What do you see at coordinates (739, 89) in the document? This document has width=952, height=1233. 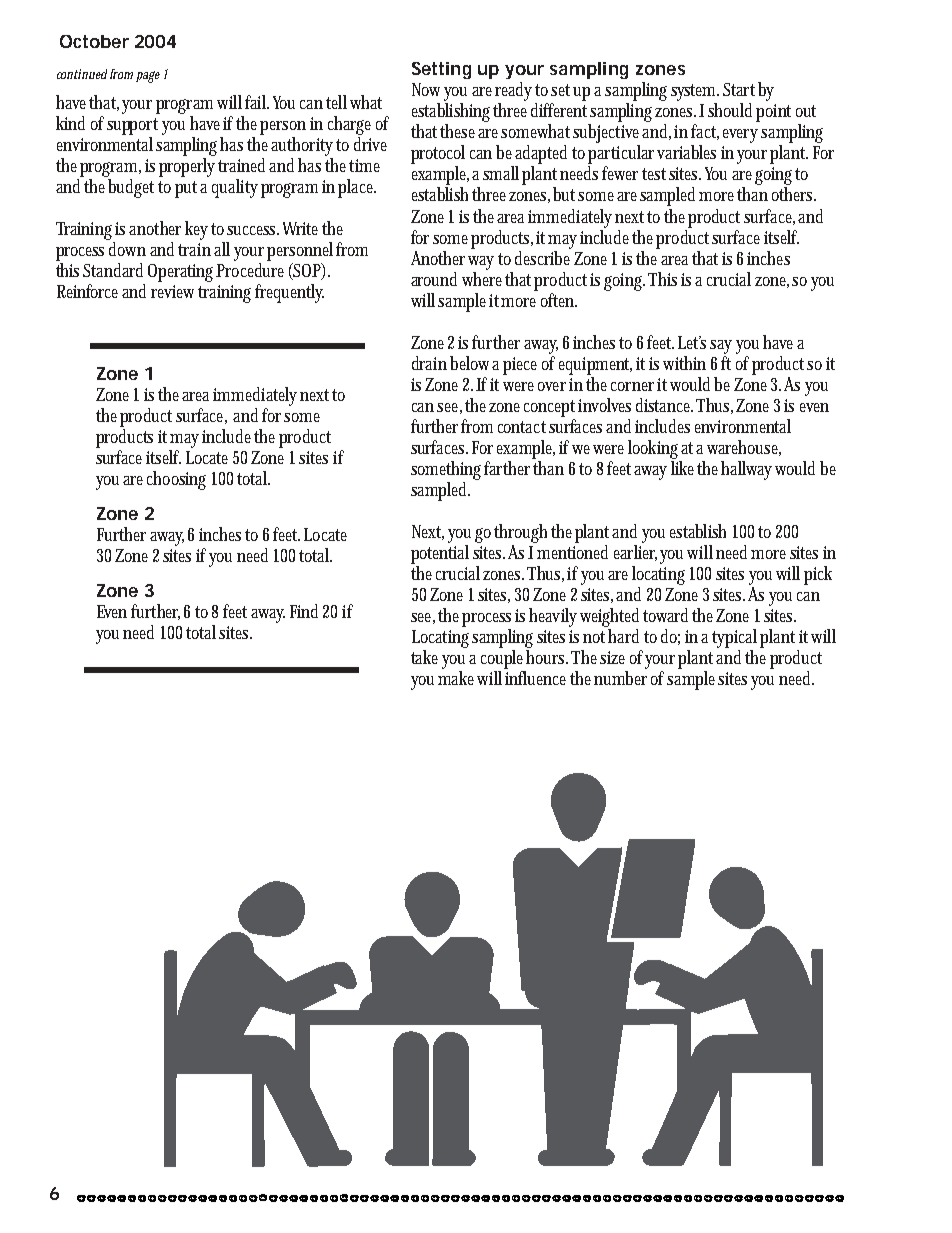 I see `Start` at bounding box center [739, 89].
